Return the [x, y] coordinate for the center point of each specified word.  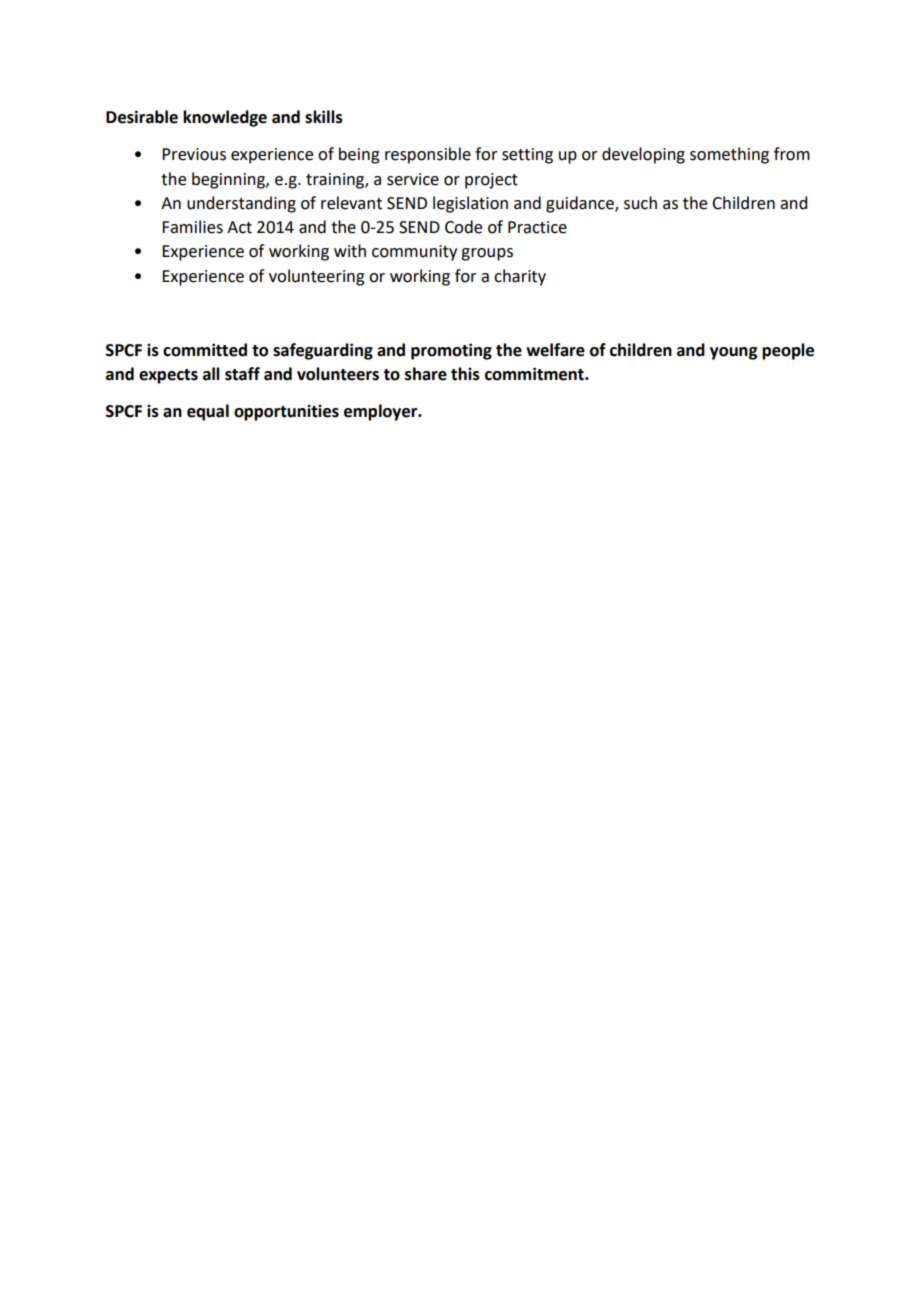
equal [208, 412]
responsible [428, 155]
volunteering [317, 277]
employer [382, 412]
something [729, 155]
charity [520, 277]
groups [487, 254]
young [733, 353]
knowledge [225, 118]
